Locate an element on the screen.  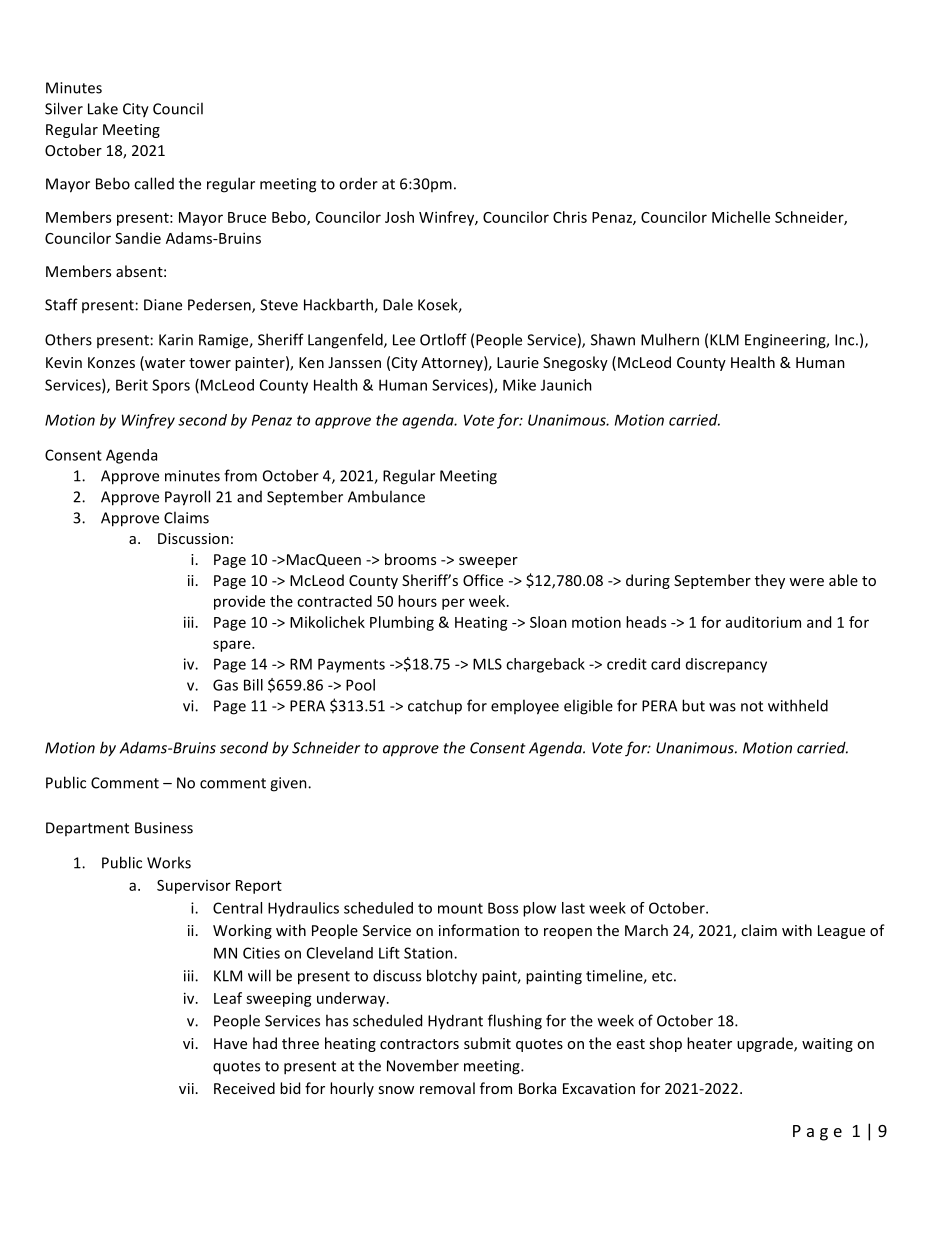
Shawn is located at coordinates (613, 339).
